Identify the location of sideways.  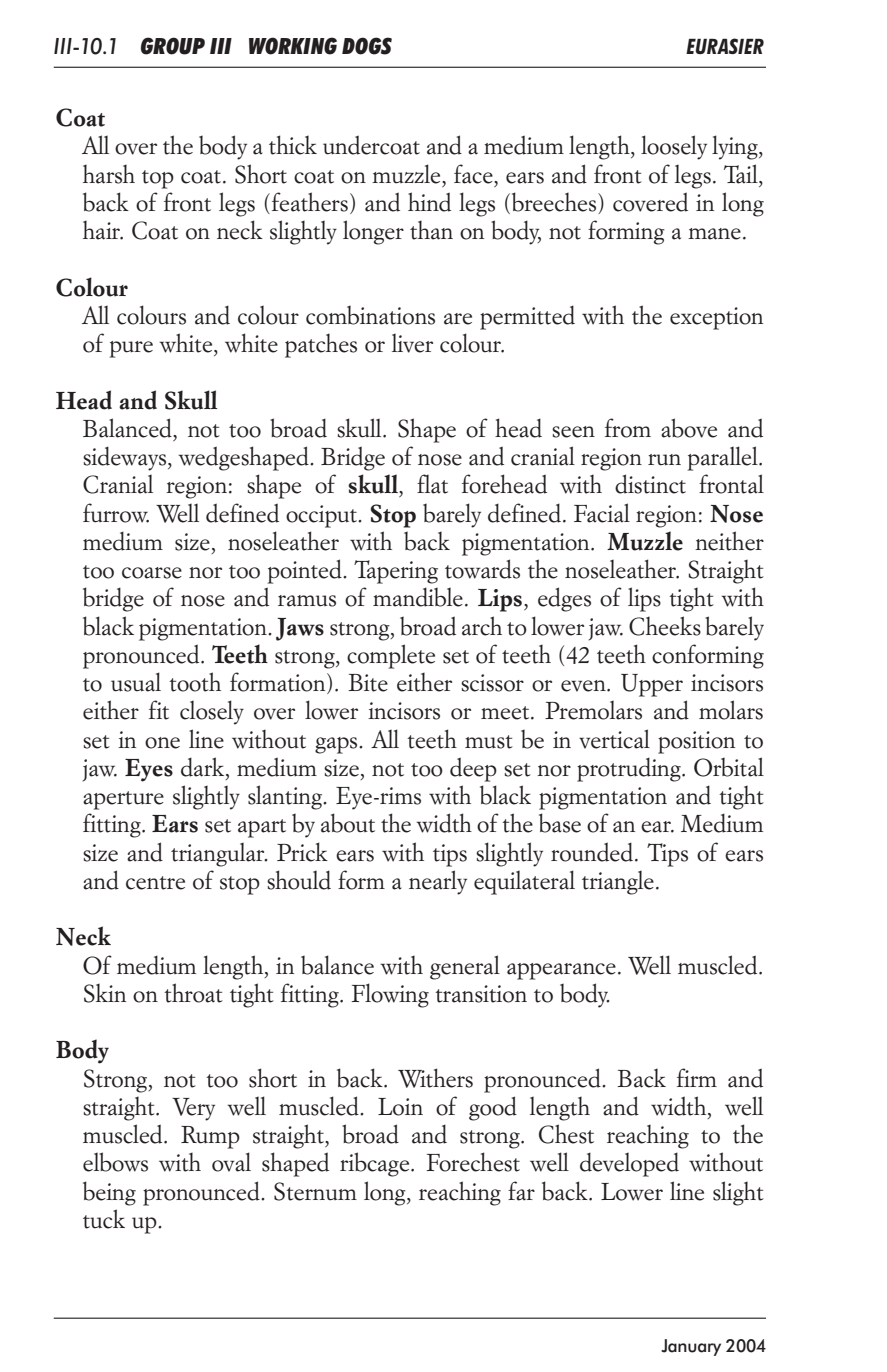
(126, 458).
